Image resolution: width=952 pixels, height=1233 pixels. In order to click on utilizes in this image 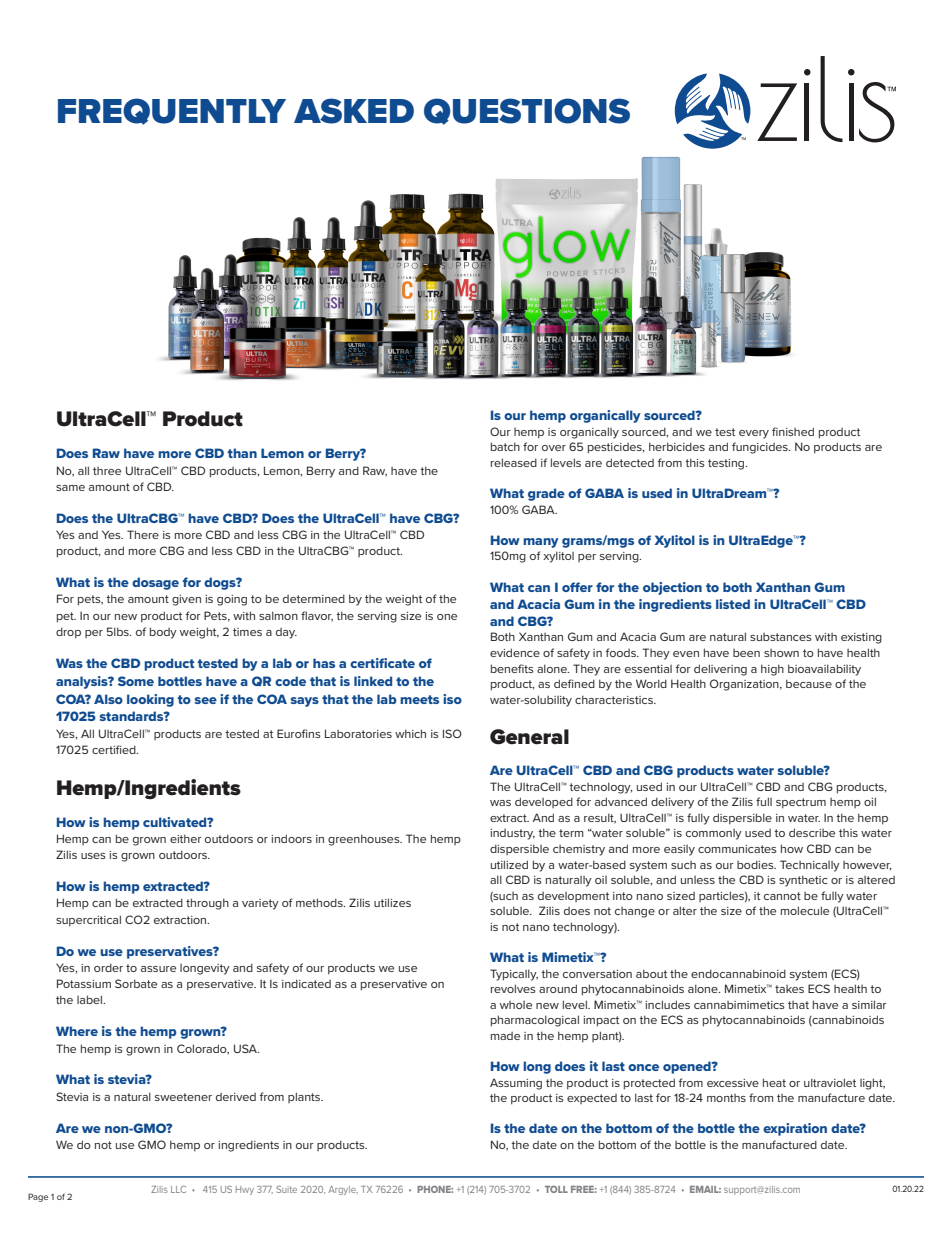, I will do `click(392, 902)`.
